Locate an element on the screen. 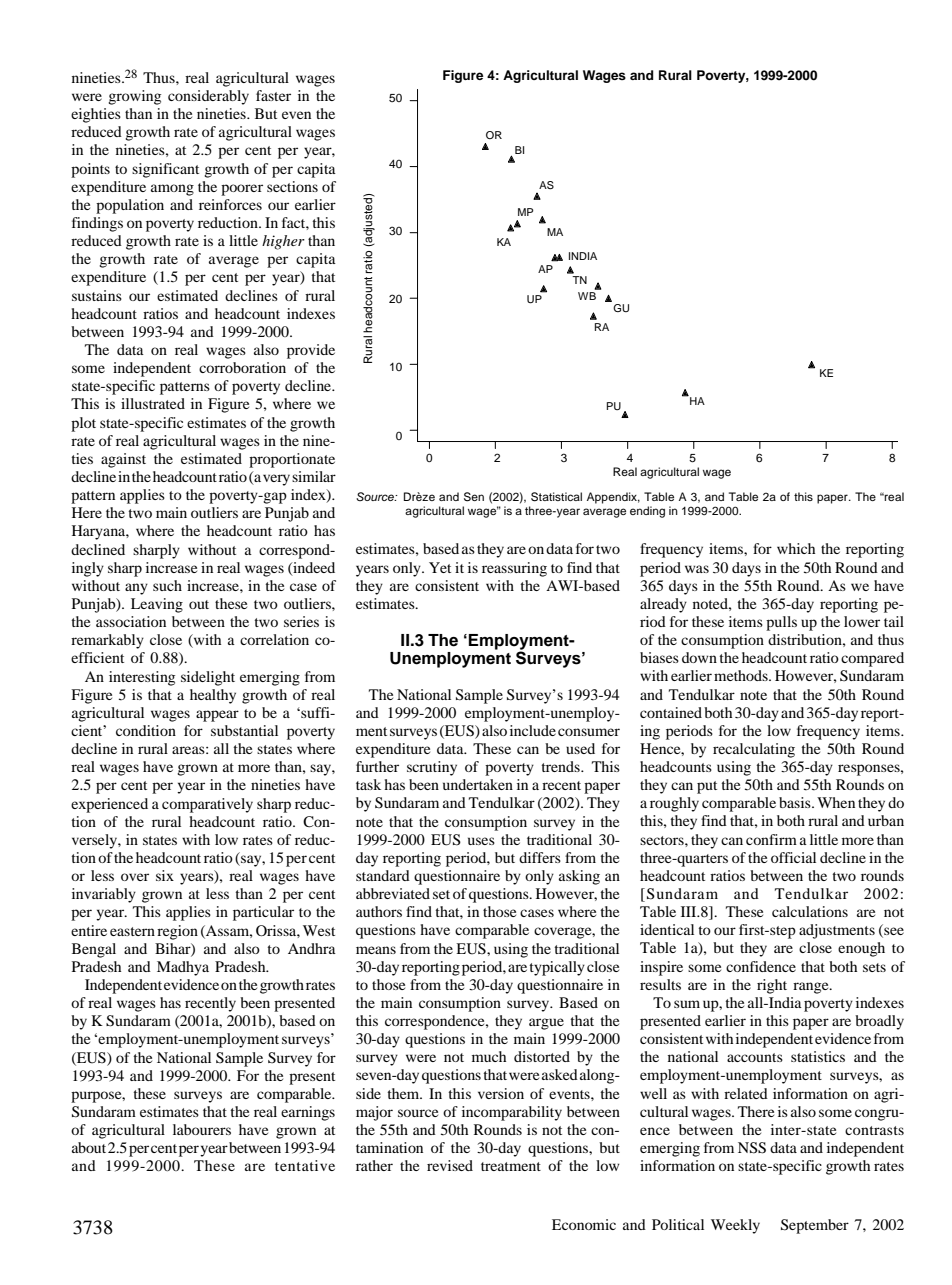  typically is located at coordinates (557, 968).
